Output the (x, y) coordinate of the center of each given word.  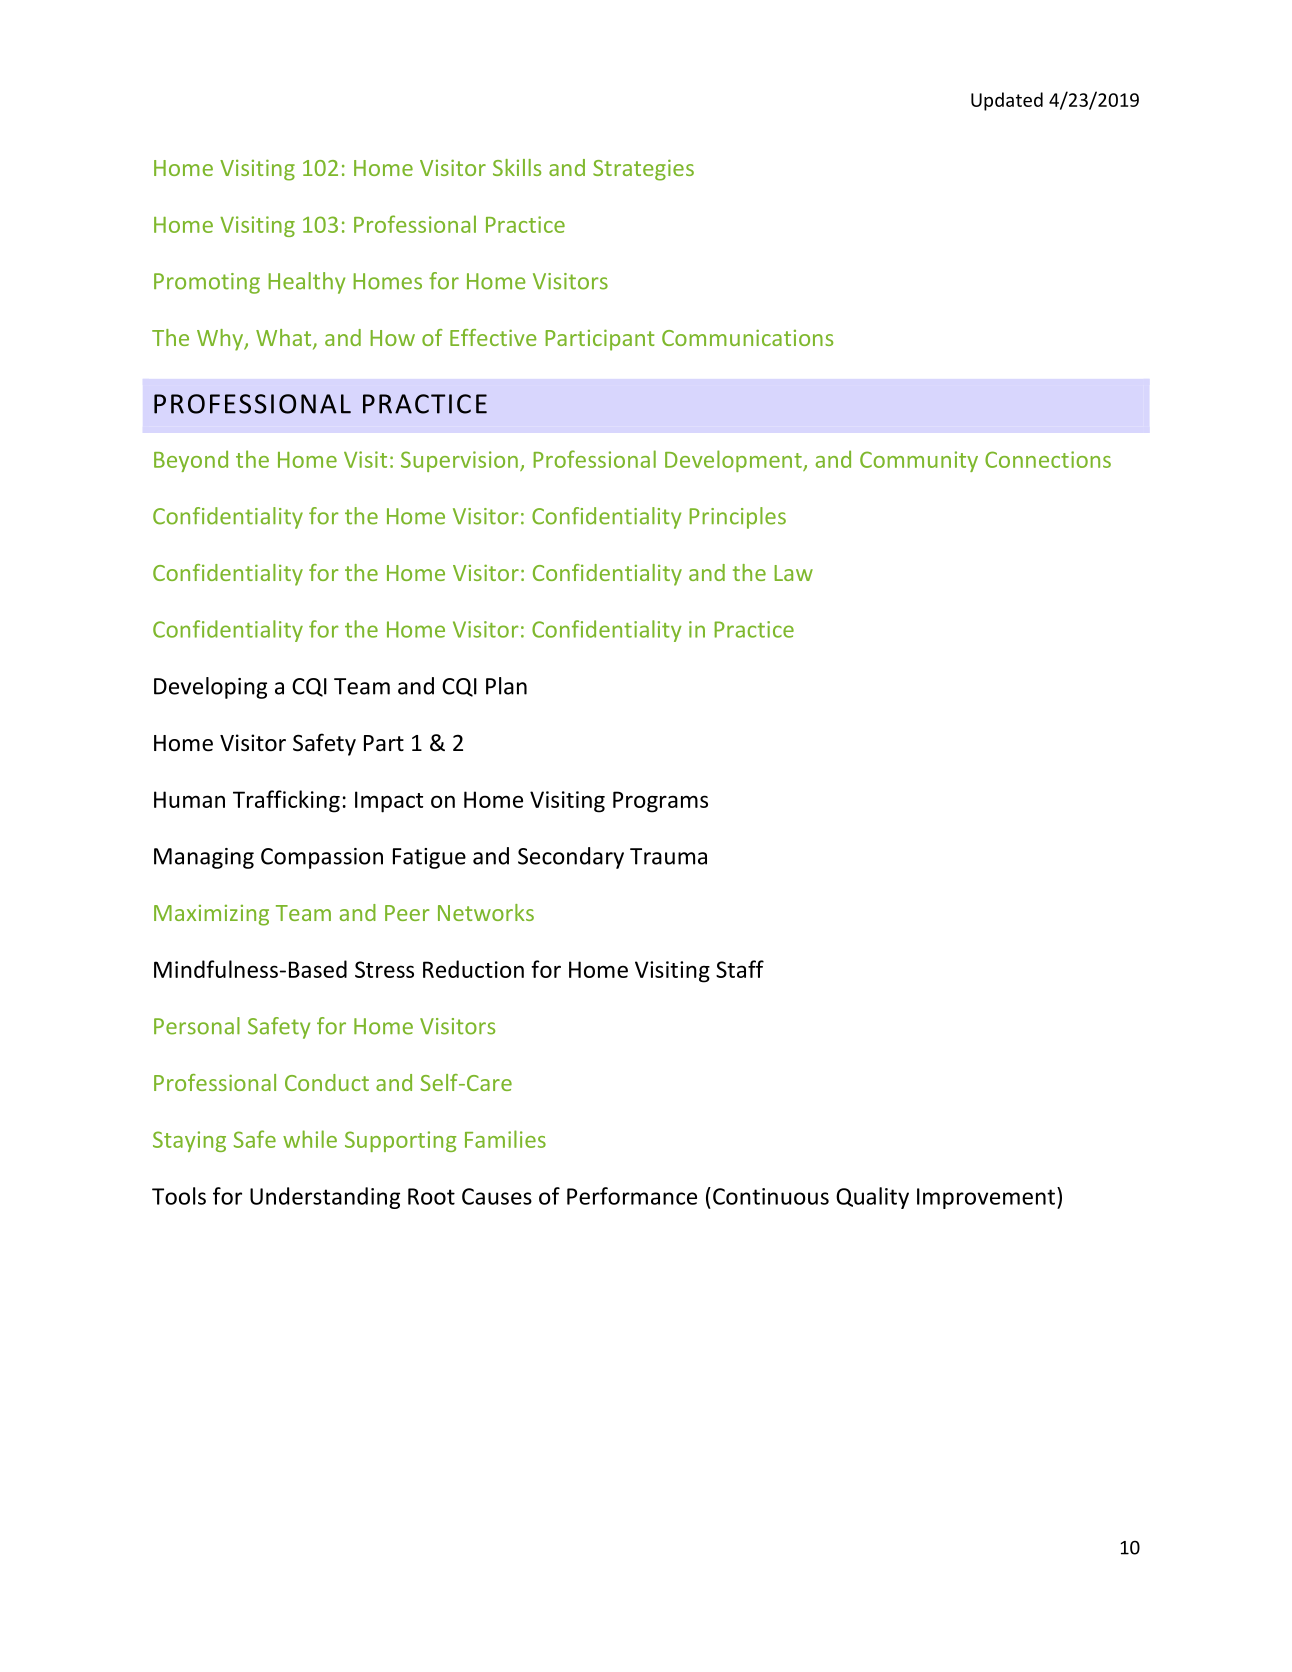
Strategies (643, 170)
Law (793, 573)
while (310, 1139)
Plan (506, 686)
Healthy (306, 283)
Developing (210, 688)
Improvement (986, 1198)
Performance (632, 1196)
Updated (1007, 101)
